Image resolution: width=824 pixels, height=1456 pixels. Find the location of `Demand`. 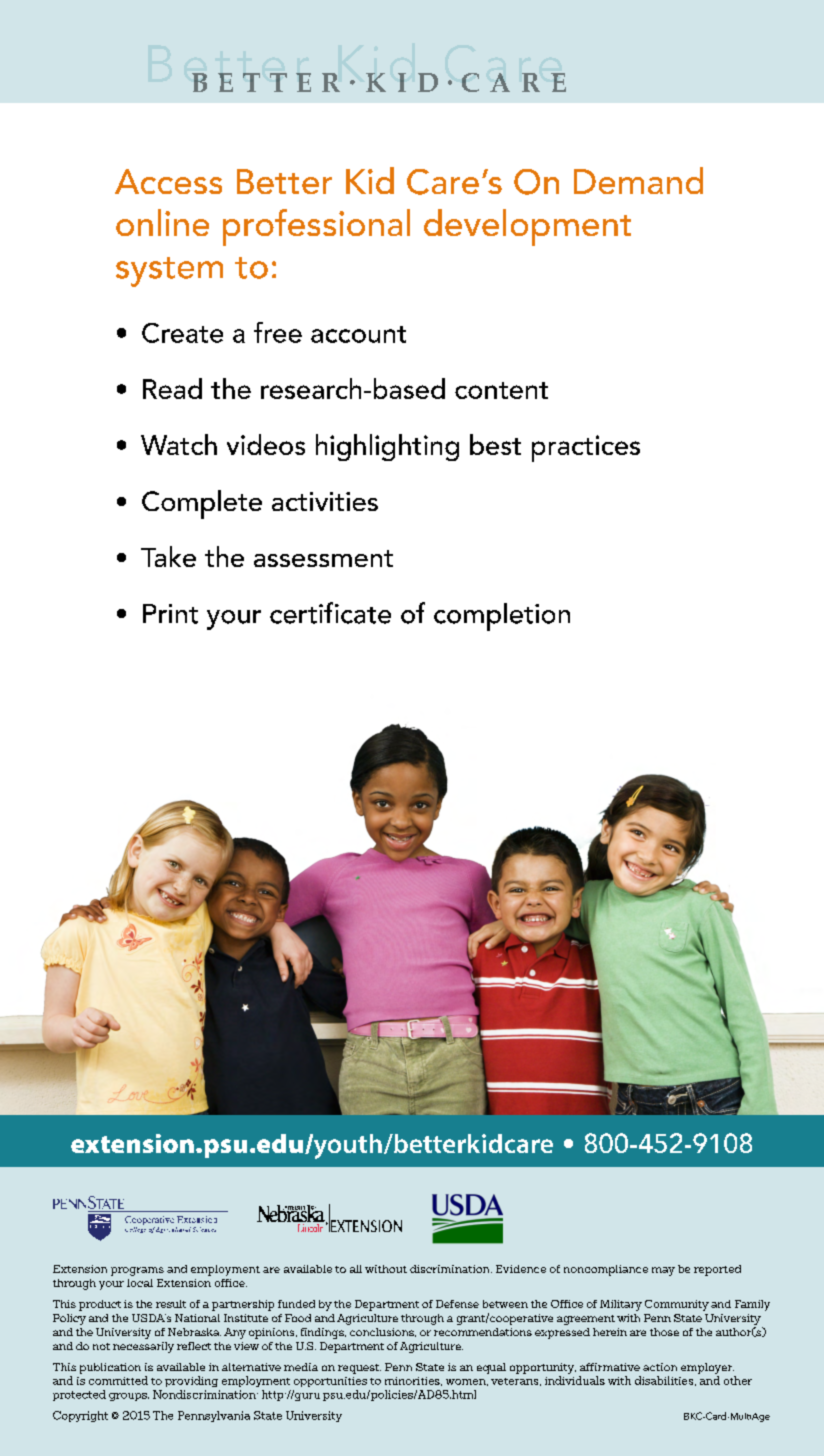

Demand is located at coordinates (638, 180).
